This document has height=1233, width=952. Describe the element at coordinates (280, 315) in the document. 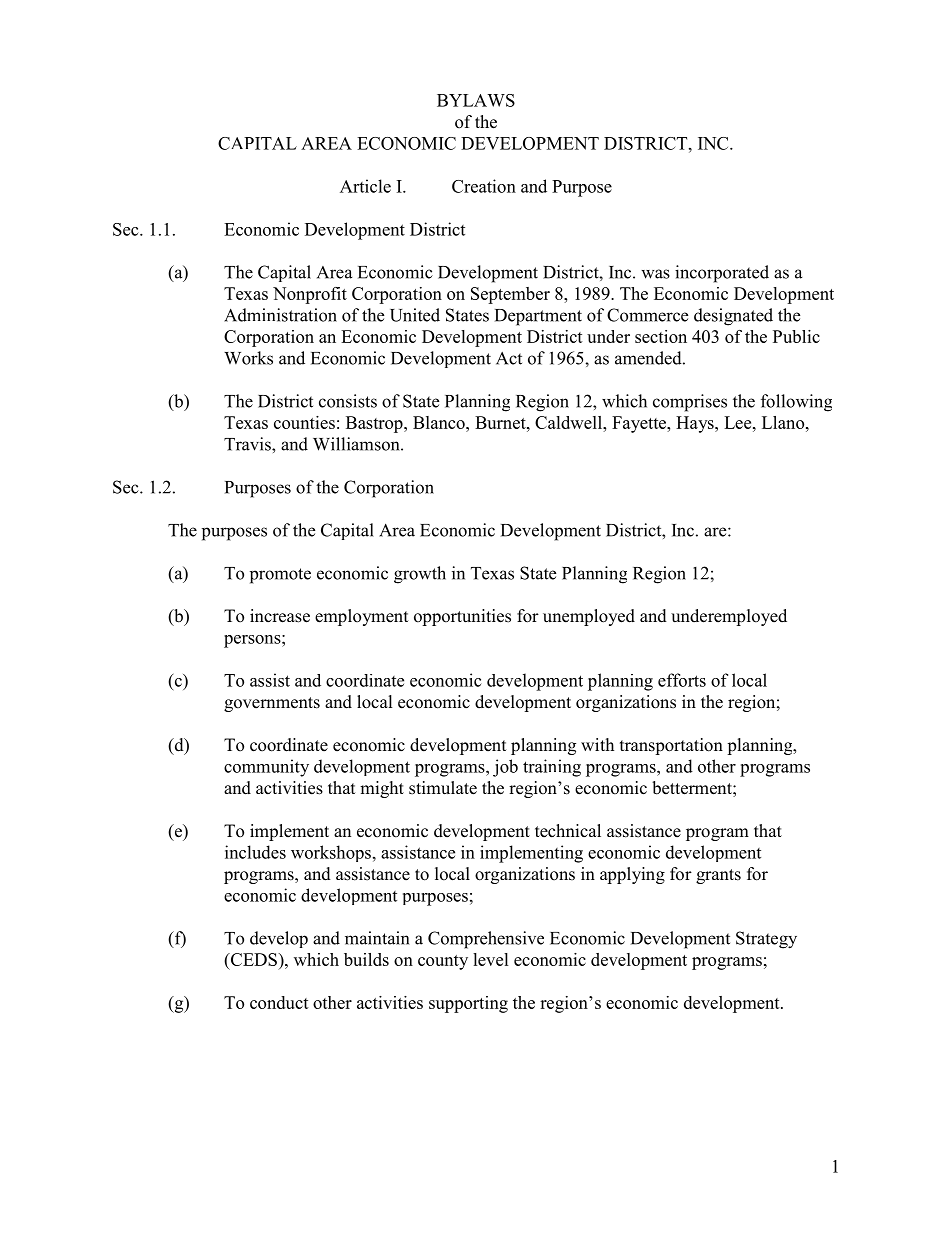

I see `Administration` at that location.
